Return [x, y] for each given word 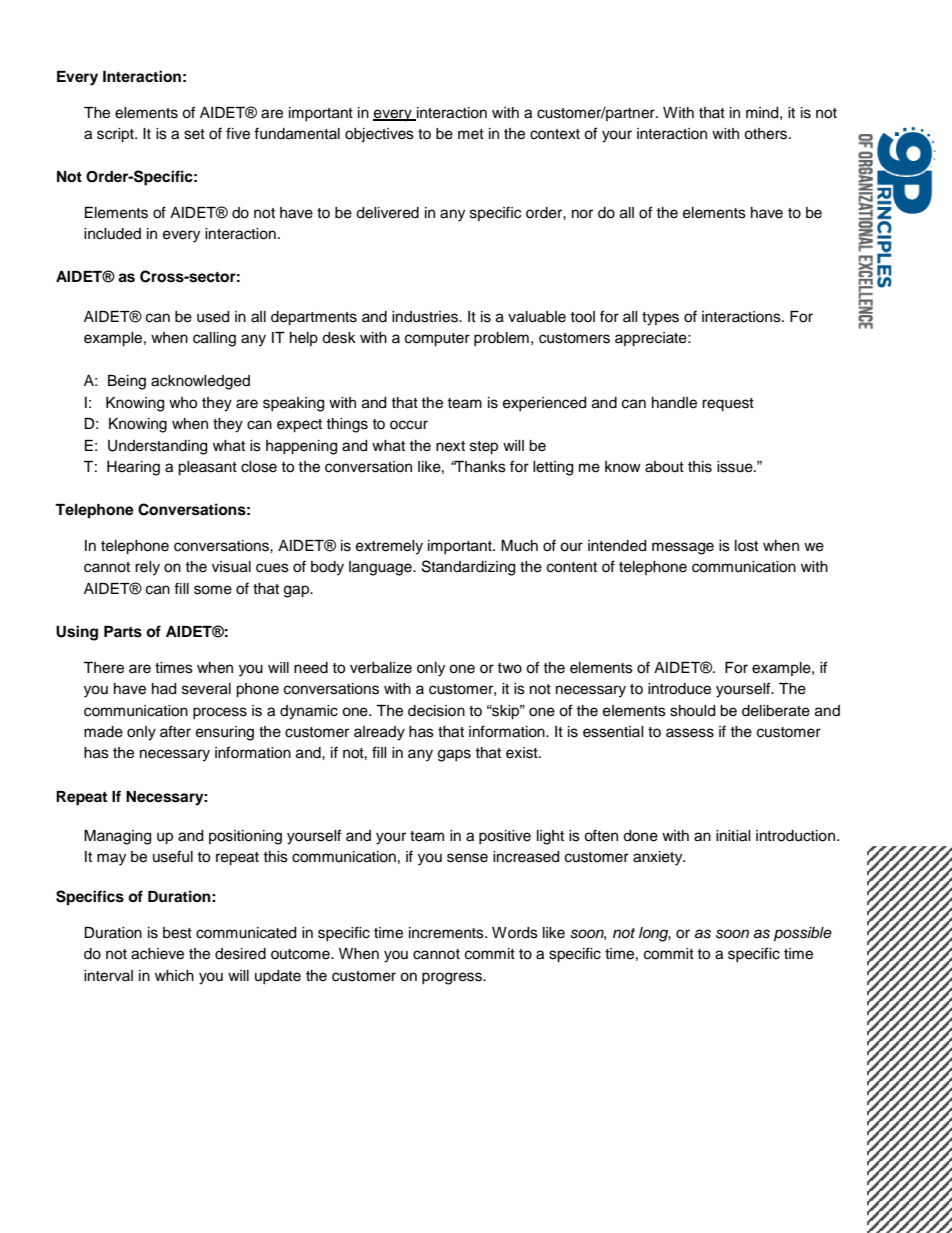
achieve [157, 954]
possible [803, 934]
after [175, 731]
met [471, 134]
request [728, 405]
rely [147, 568]
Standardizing [468, 568]
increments [447, 933]
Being [127, 382]
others [767, 134]
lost [746, 546]
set [194, 134]
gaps [454, 755]
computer [437, 340]
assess [690, 733]
